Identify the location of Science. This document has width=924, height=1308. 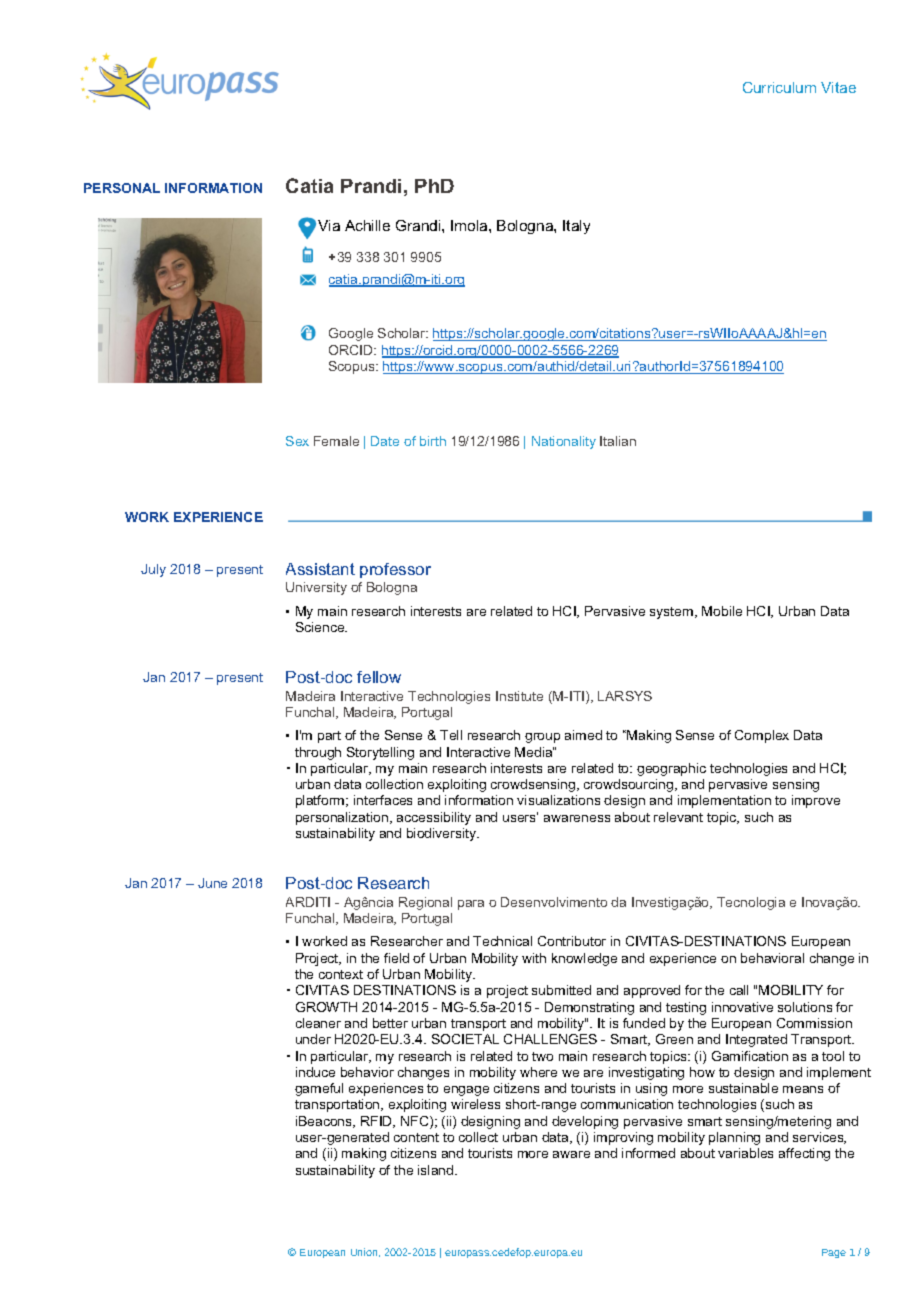
(321, 627).
